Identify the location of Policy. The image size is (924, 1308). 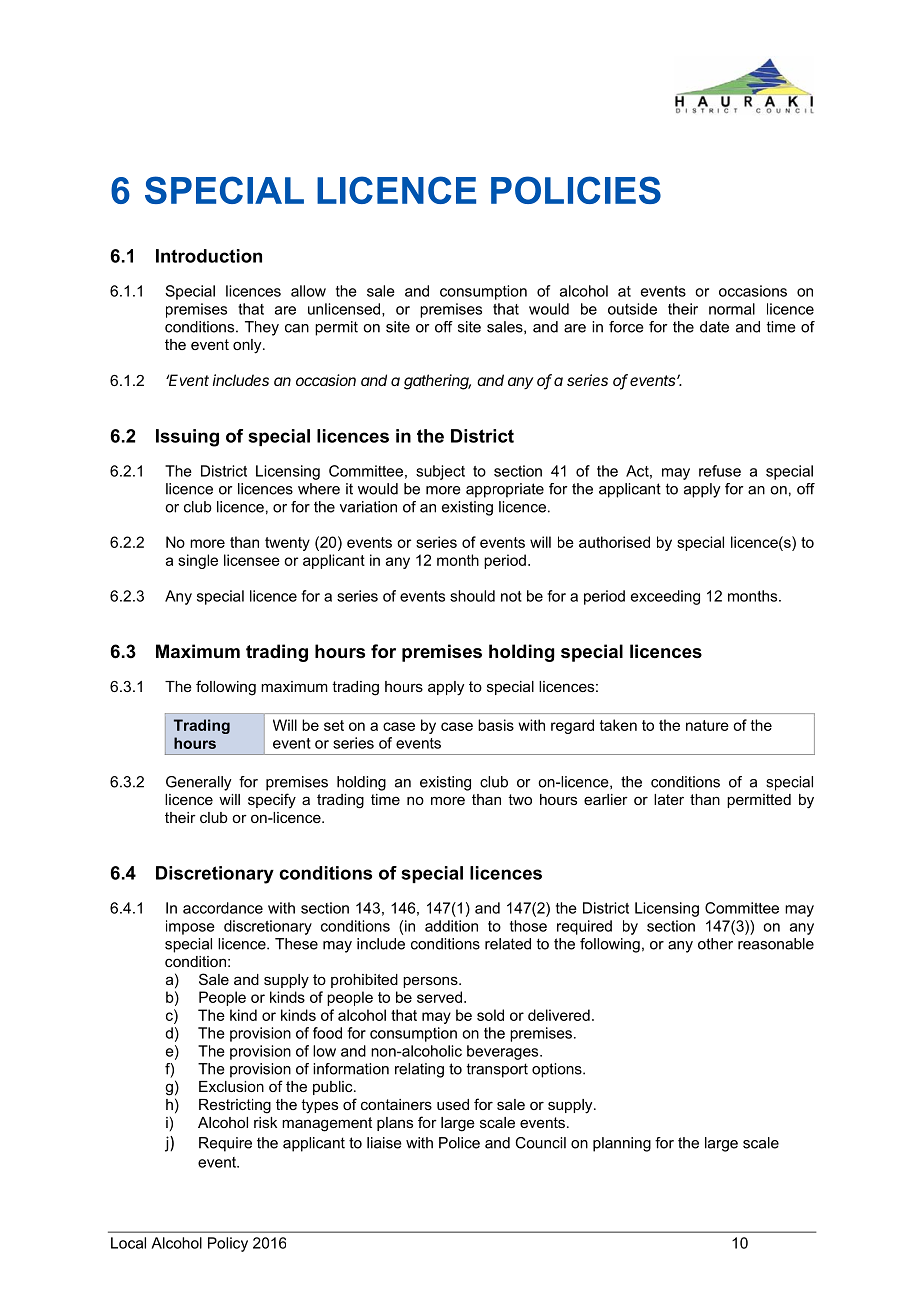
(228, 1244).
